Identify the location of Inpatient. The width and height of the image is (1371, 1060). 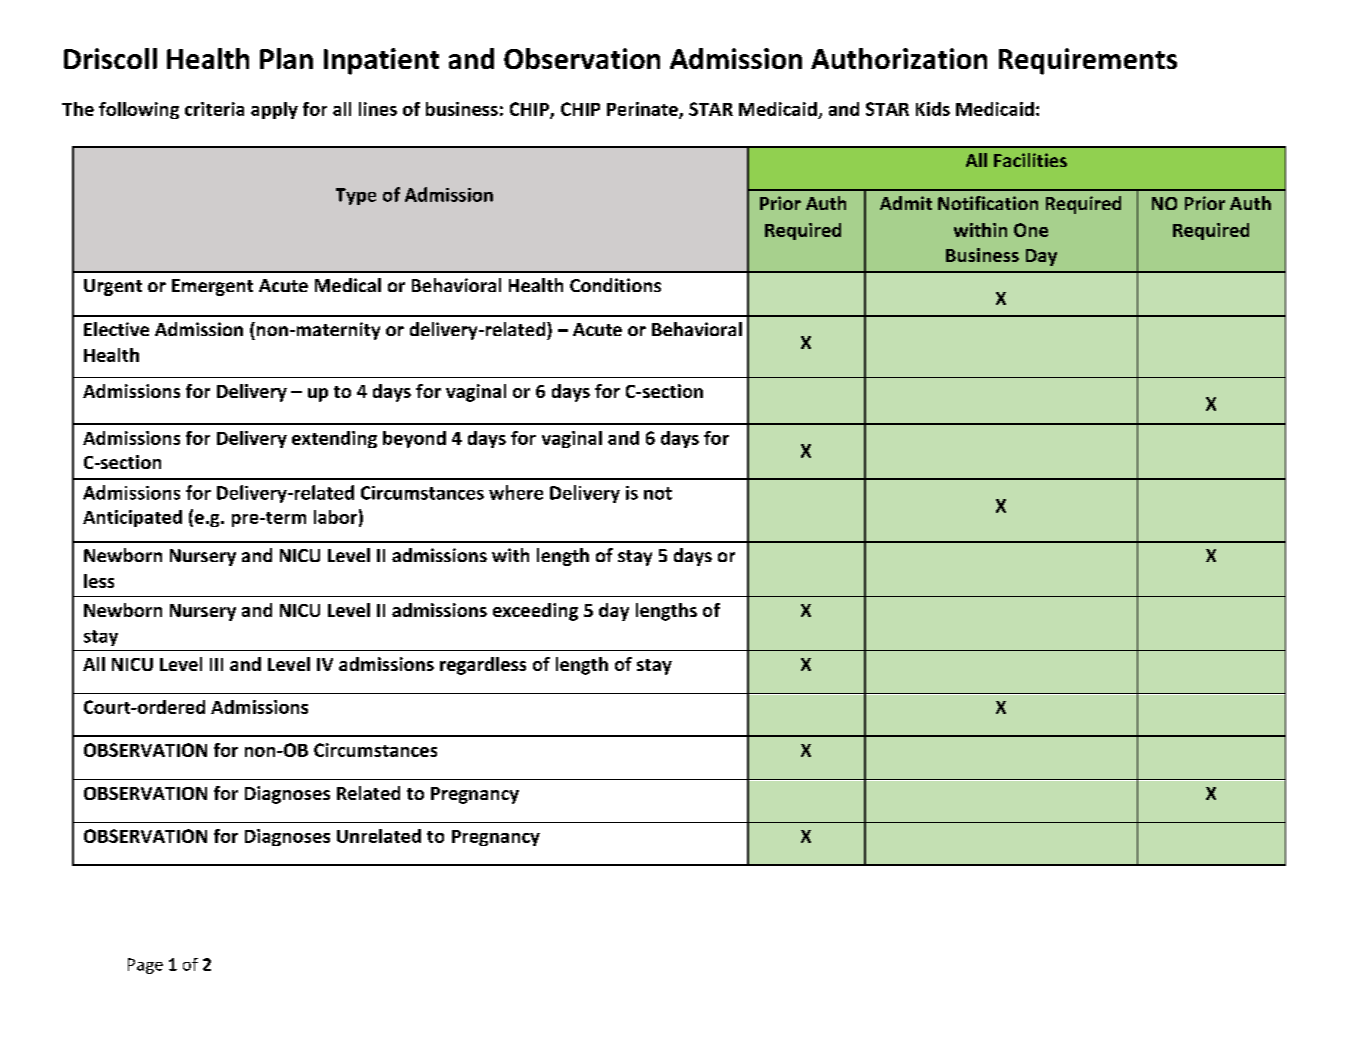
(381, 61).
